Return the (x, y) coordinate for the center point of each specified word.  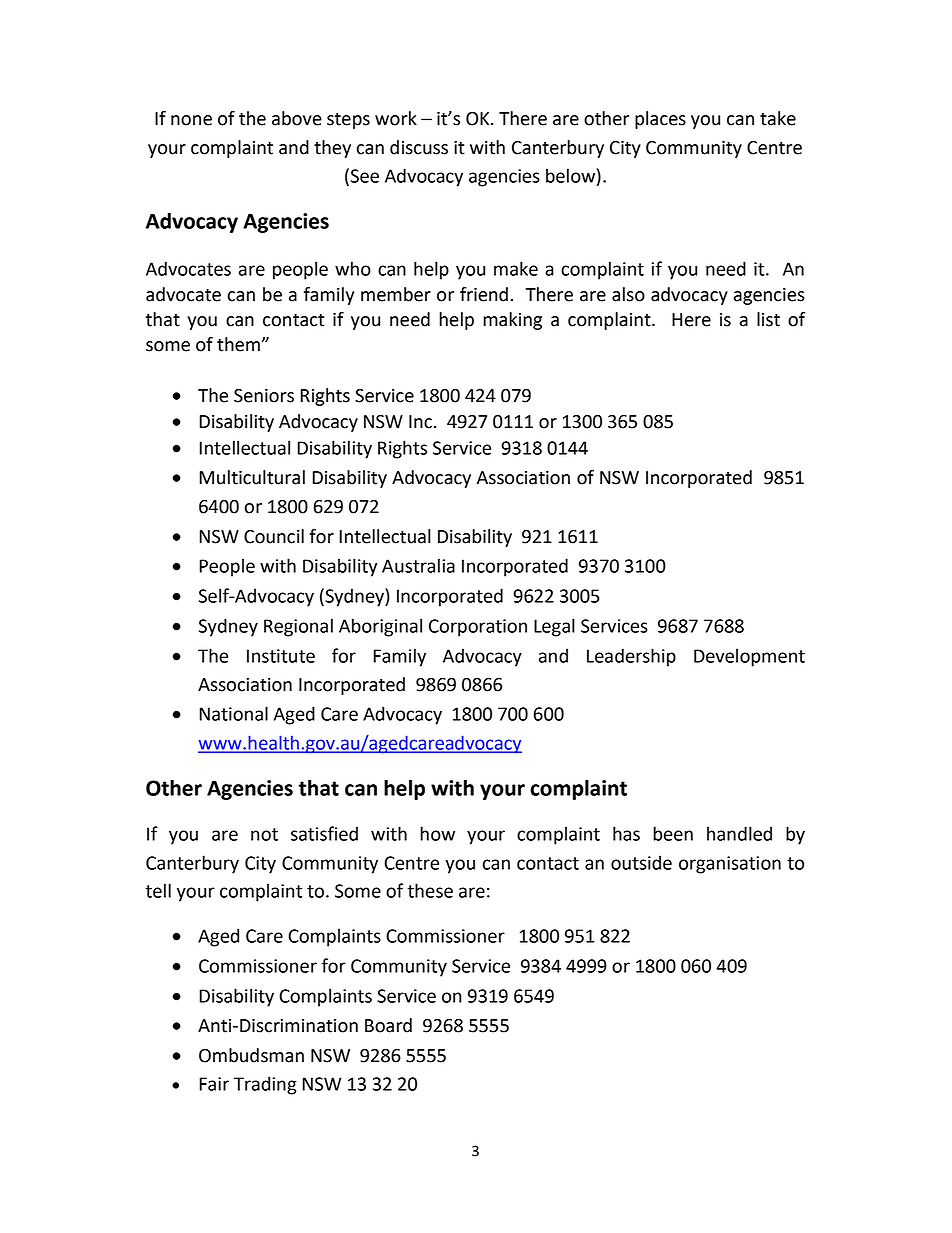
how (437, 833)
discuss (419, 147)
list (768, 319)
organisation (730, 865)
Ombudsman (251, 1055)
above (297, 118)
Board (388, 1025)
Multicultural (252, 477)
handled (739, 833)
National (234, 713)
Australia (418, 565)
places (660, 120)
